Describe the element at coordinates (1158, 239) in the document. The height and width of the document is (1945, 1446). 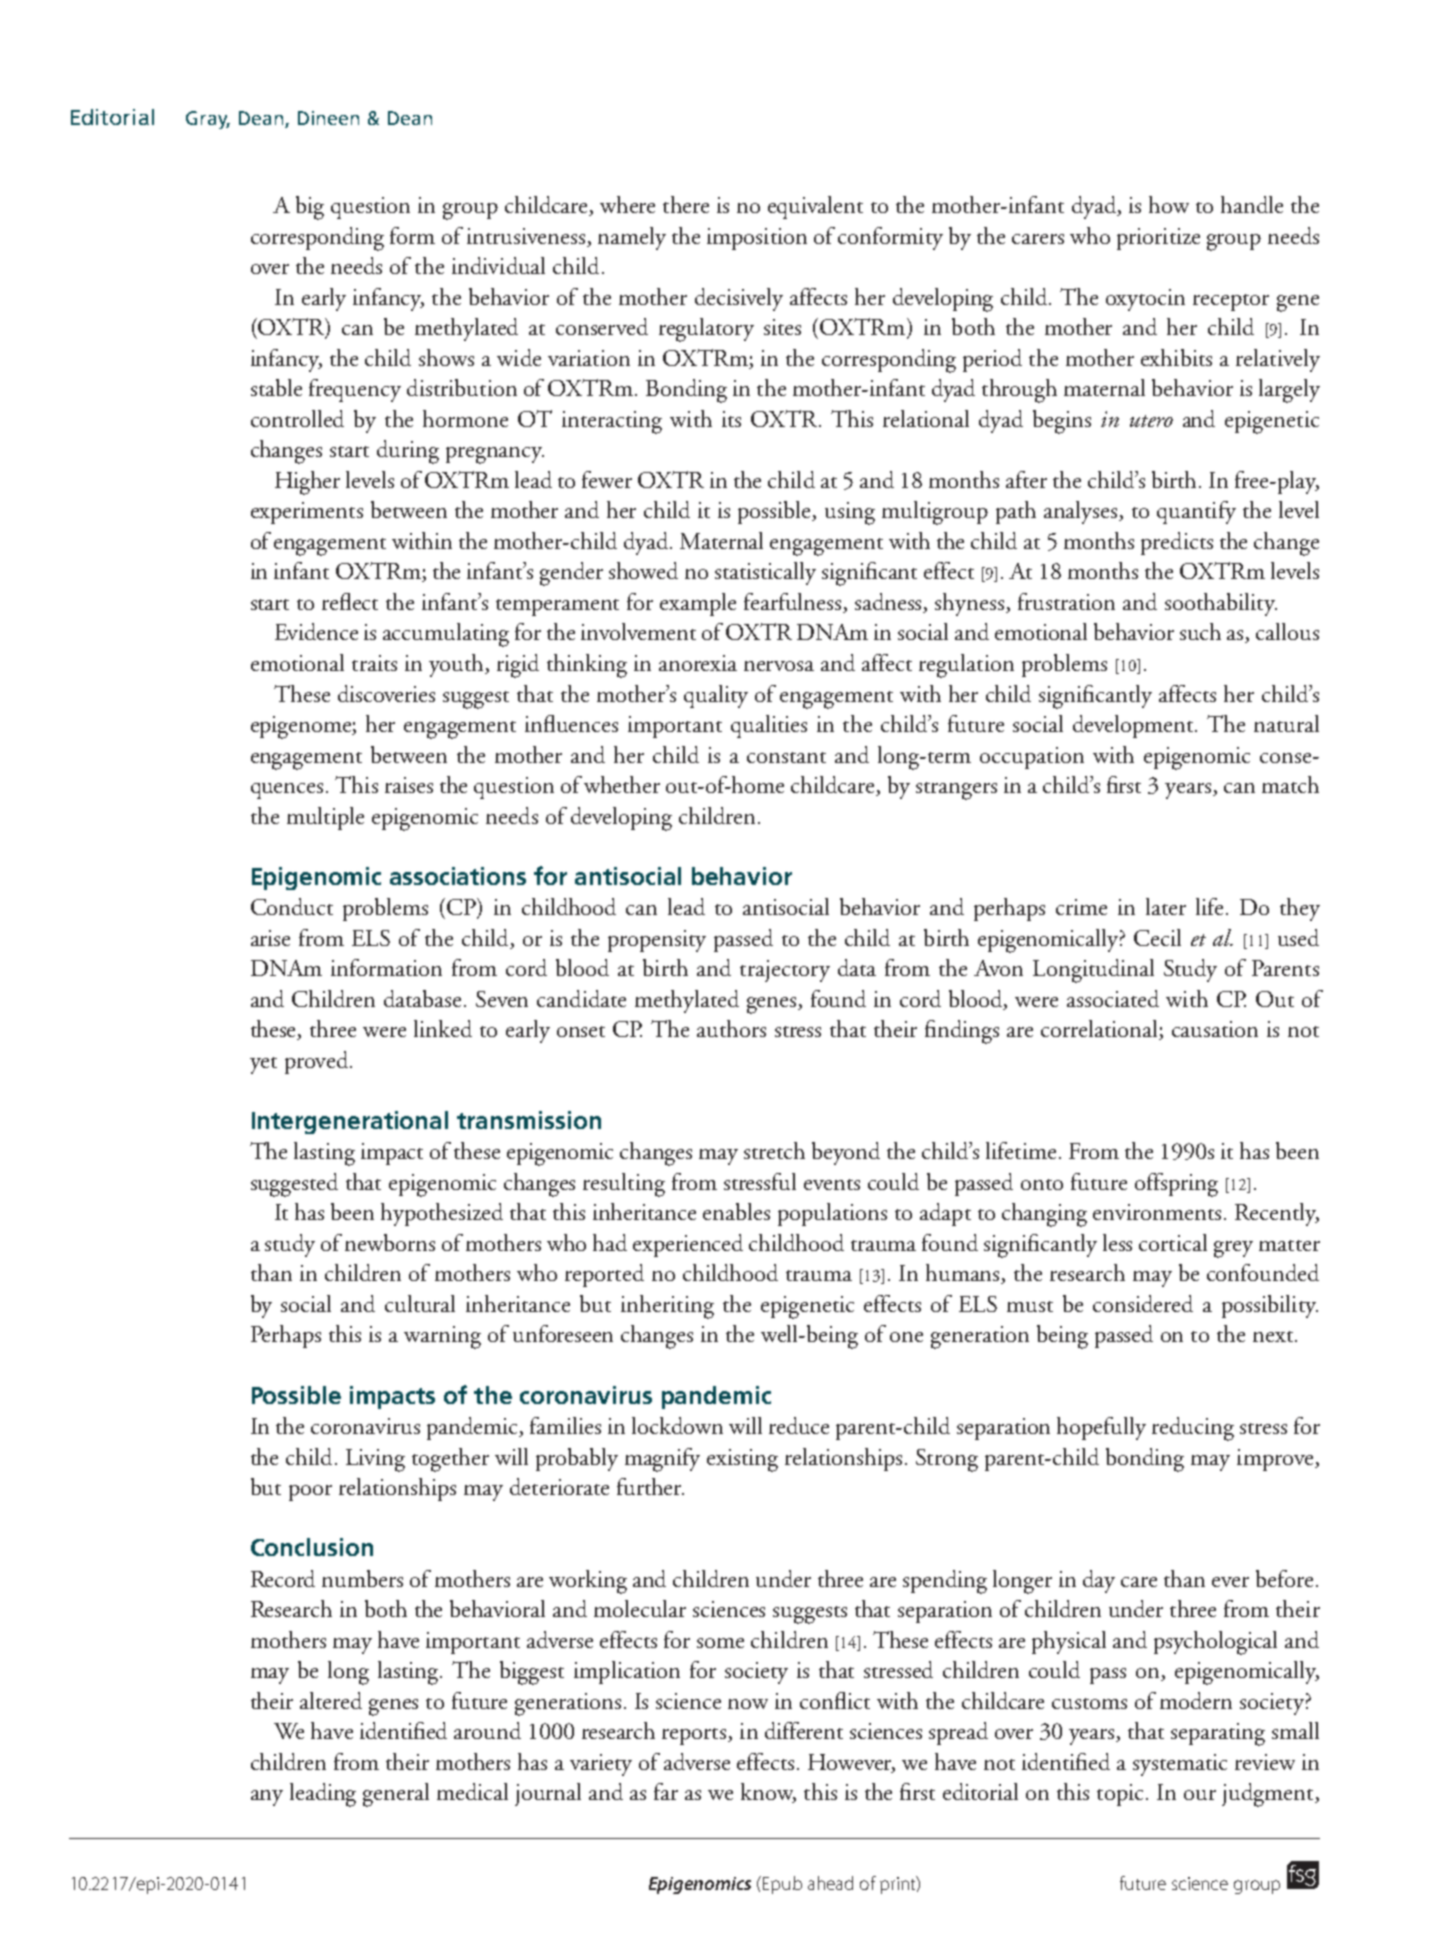
I see `prioritize` at that location.
